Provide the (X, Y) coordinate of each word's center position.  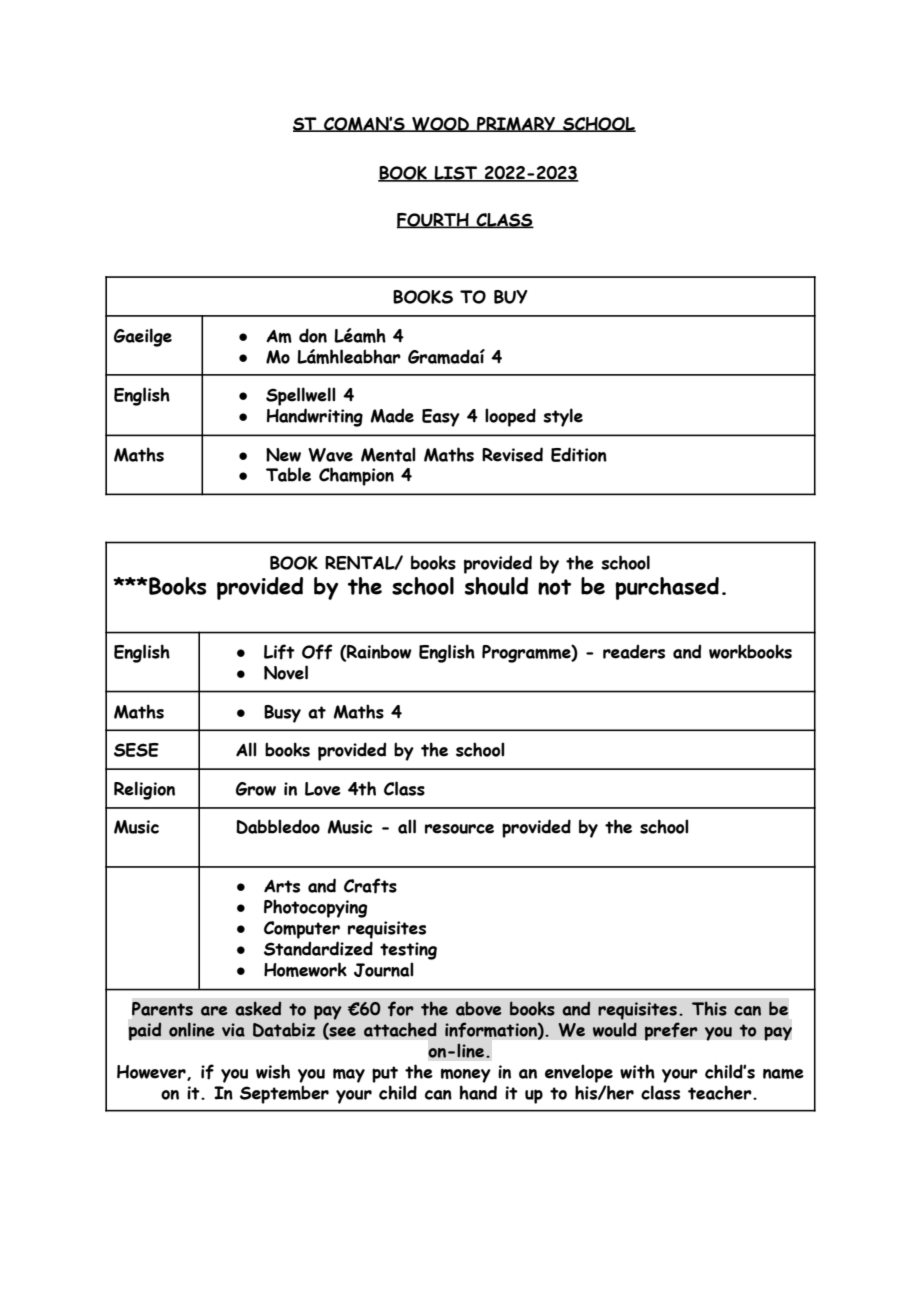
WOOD (440, 124)
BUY (511, 297)
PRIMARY (516, 124)
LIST (456, 174)
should (496, 586)
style (563, 417)
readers (634, 651)
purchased (667, 588)
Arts (282, 886)
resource (459, 829)
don (313, 335)
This (709, 1008)
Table (288, 474)
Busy (282, 714)
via (233, 1030)
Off (317, 652)
